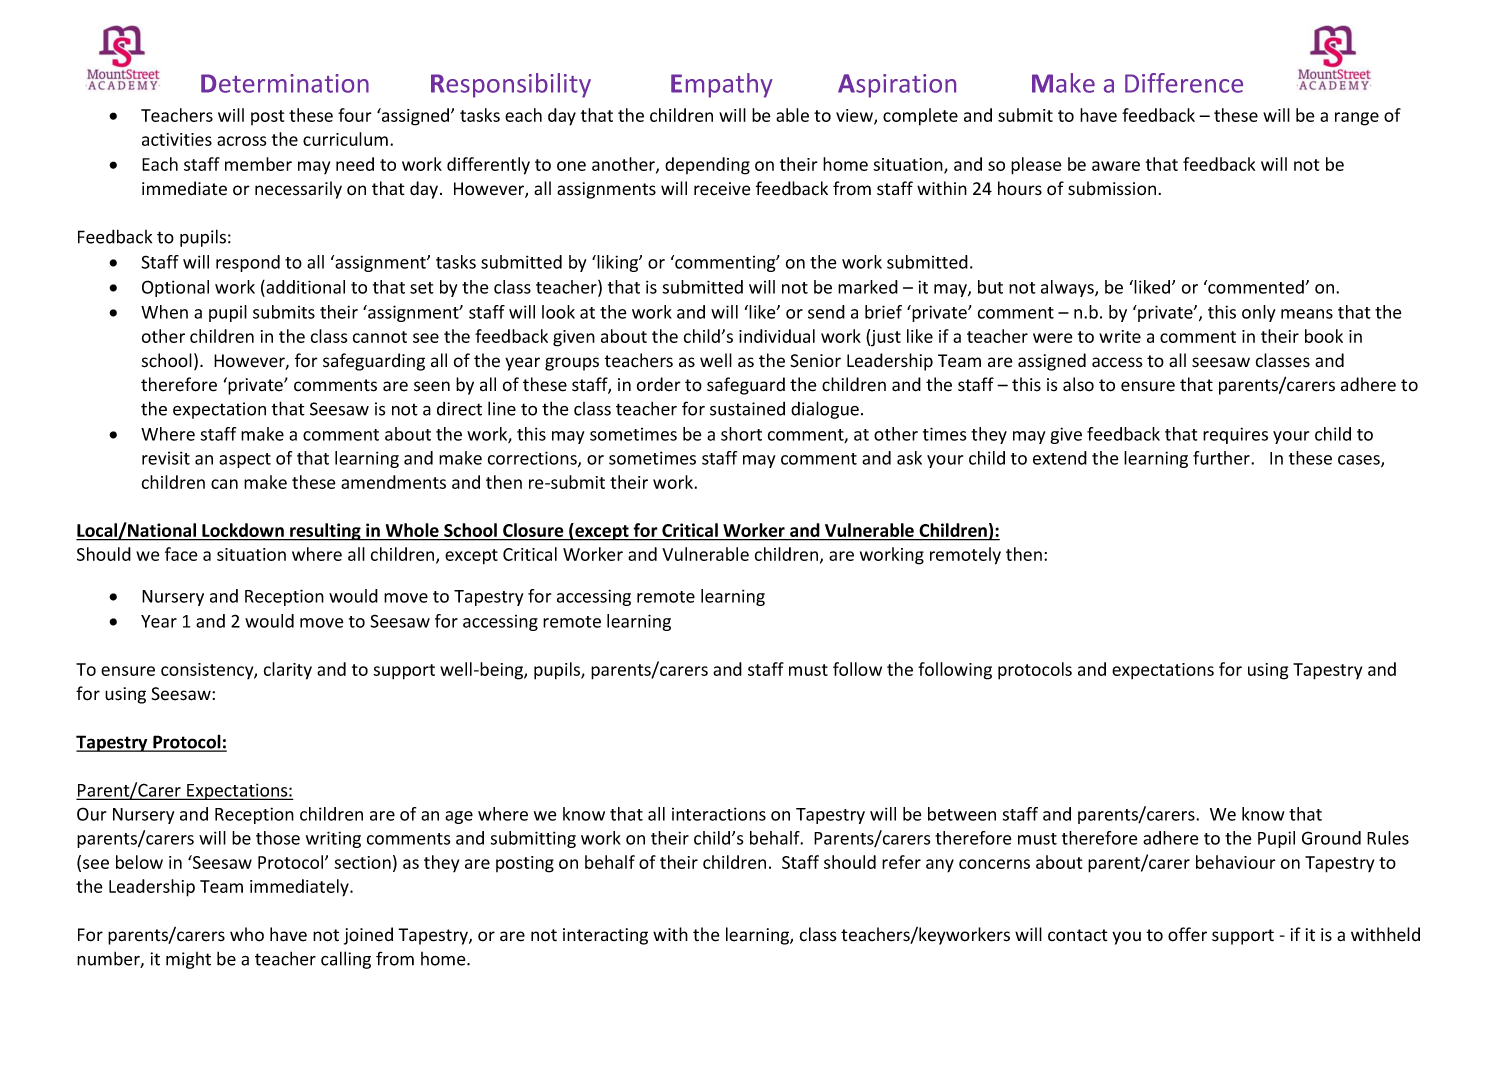 The image size is (1511, 1069). I want to click on joined, so click(368, 936).
